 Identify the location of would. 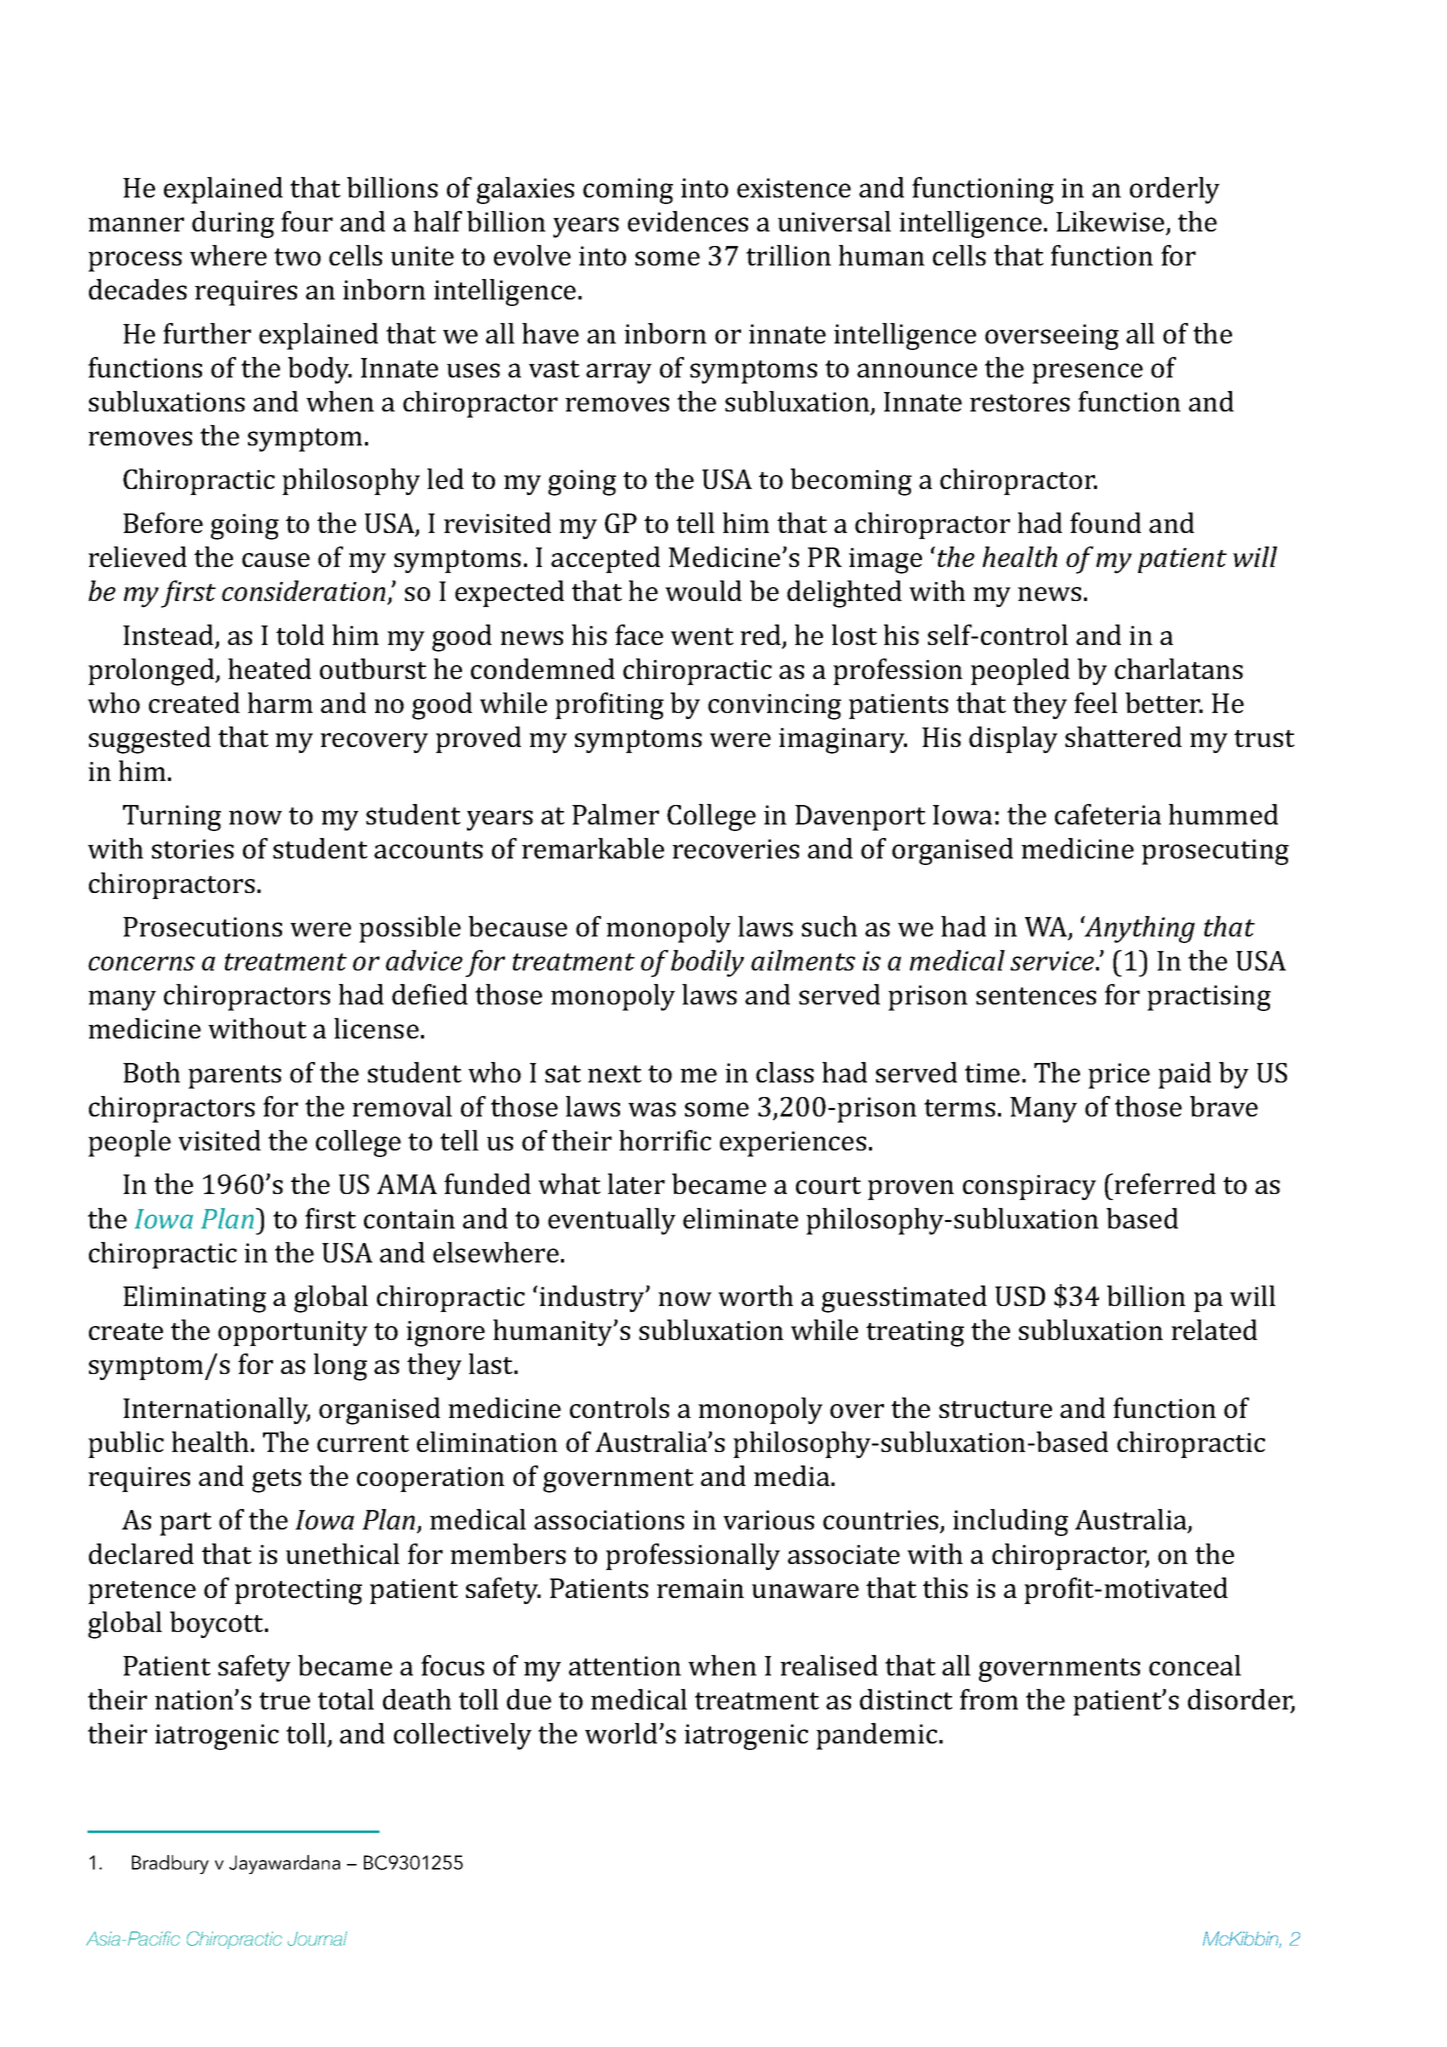
(703, 590).
